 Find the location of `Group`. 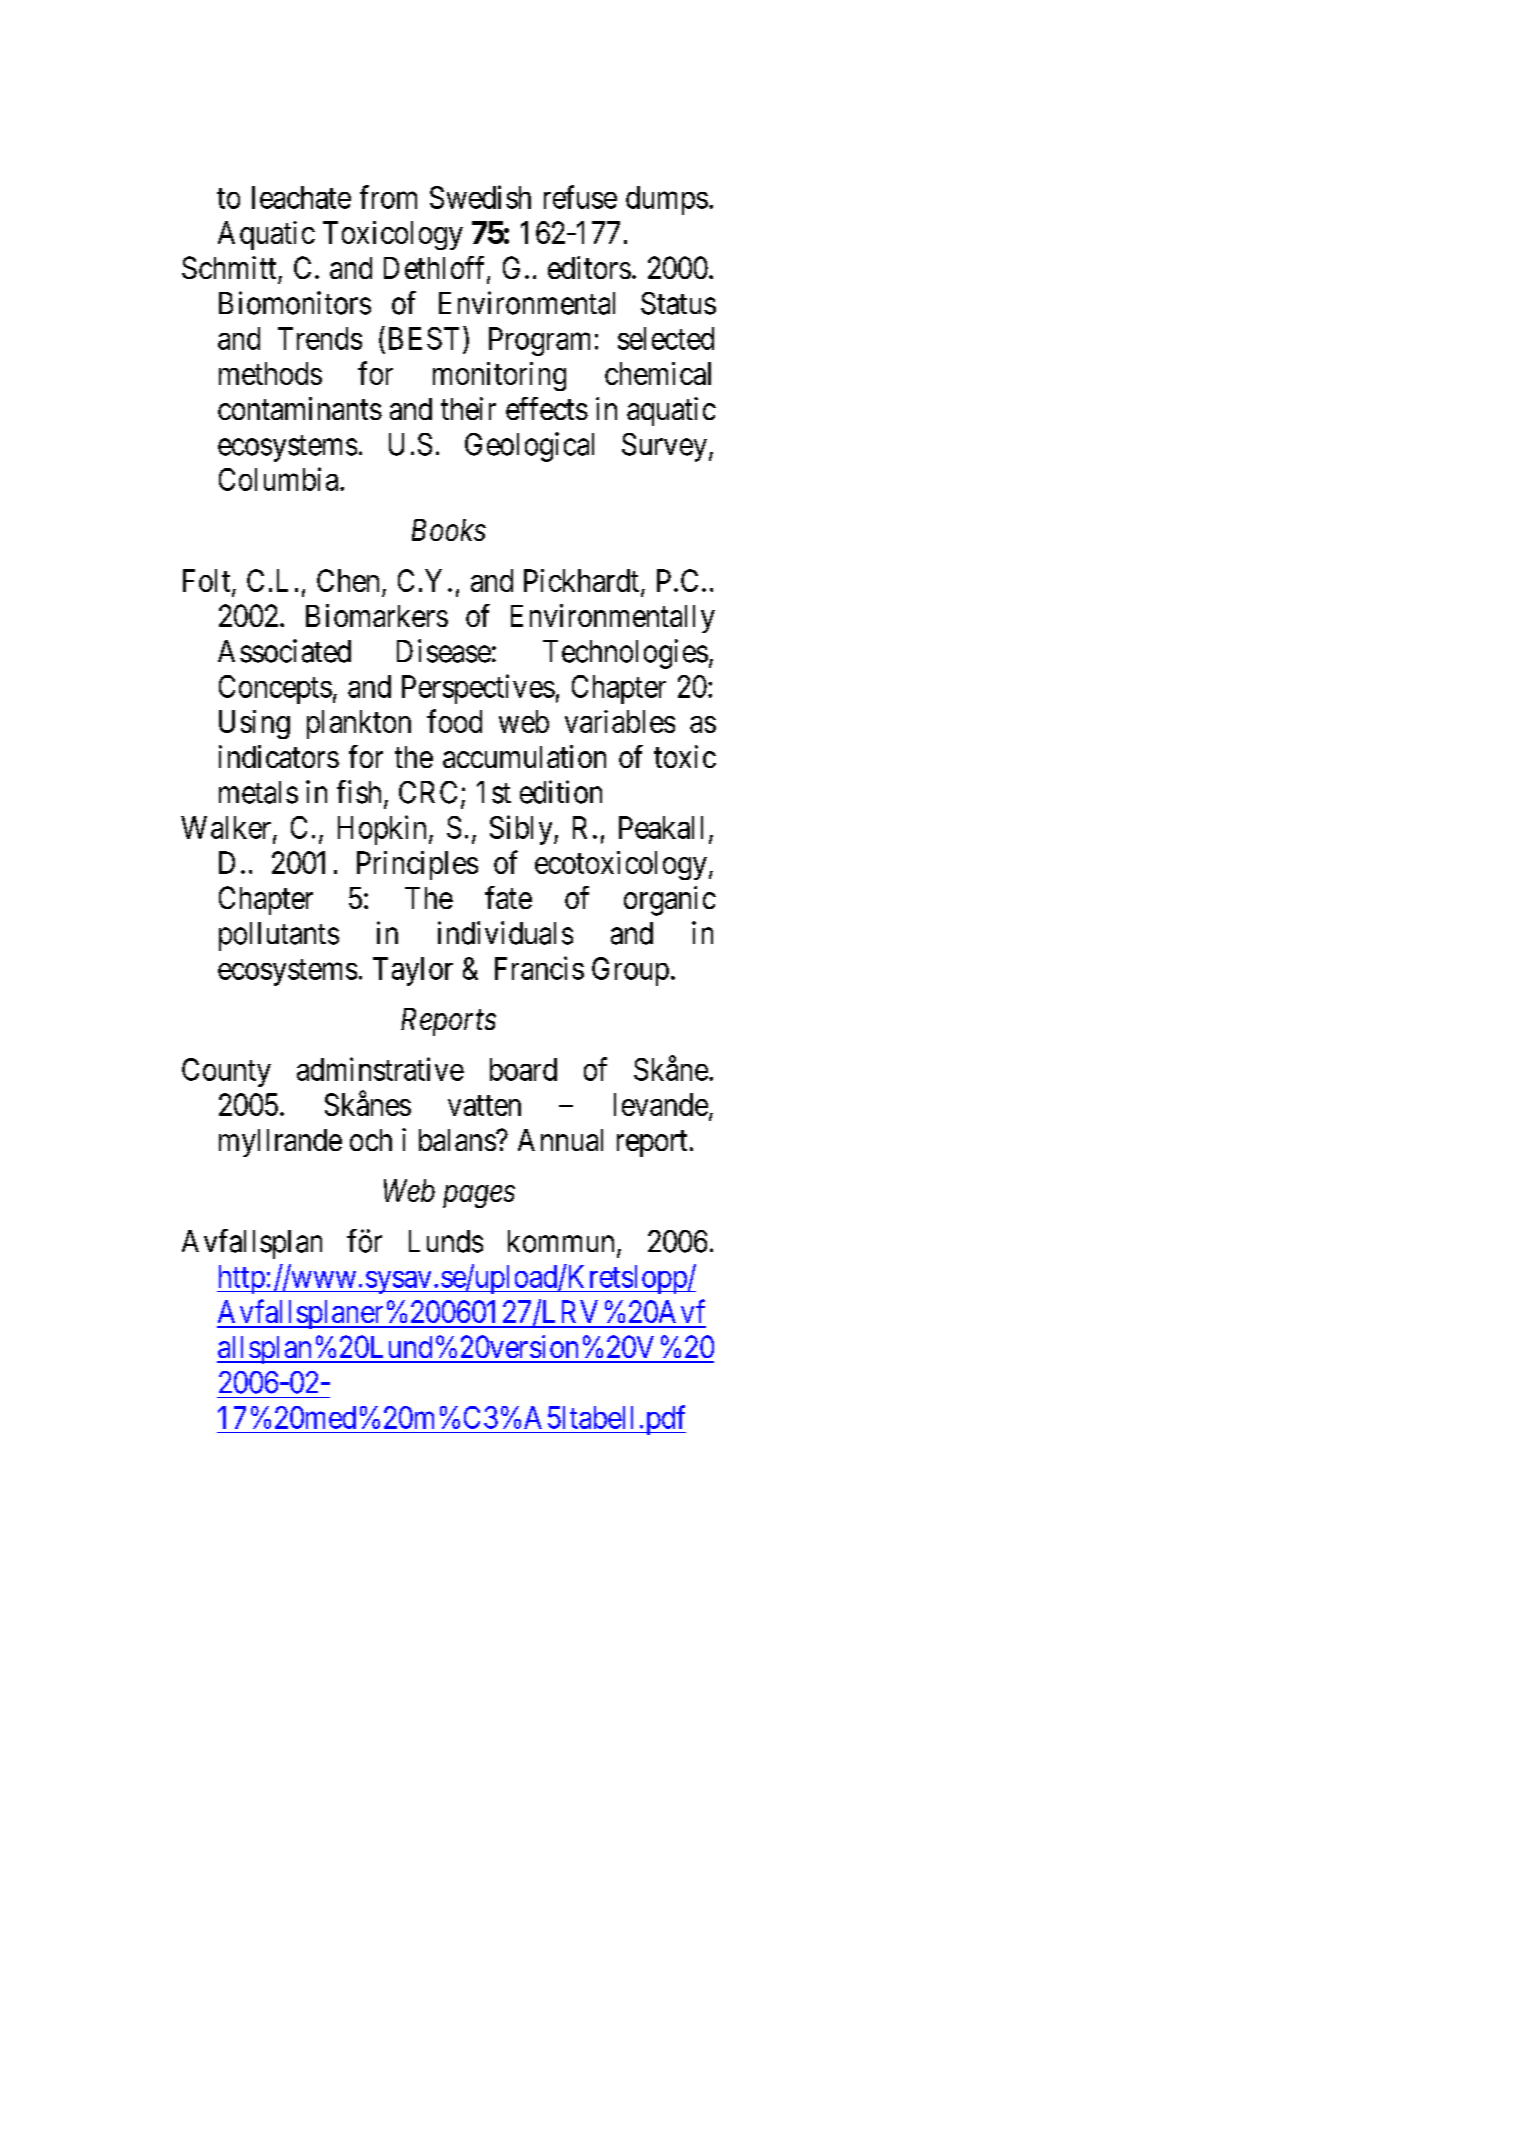

Group is located at coordinates (630, 971).
